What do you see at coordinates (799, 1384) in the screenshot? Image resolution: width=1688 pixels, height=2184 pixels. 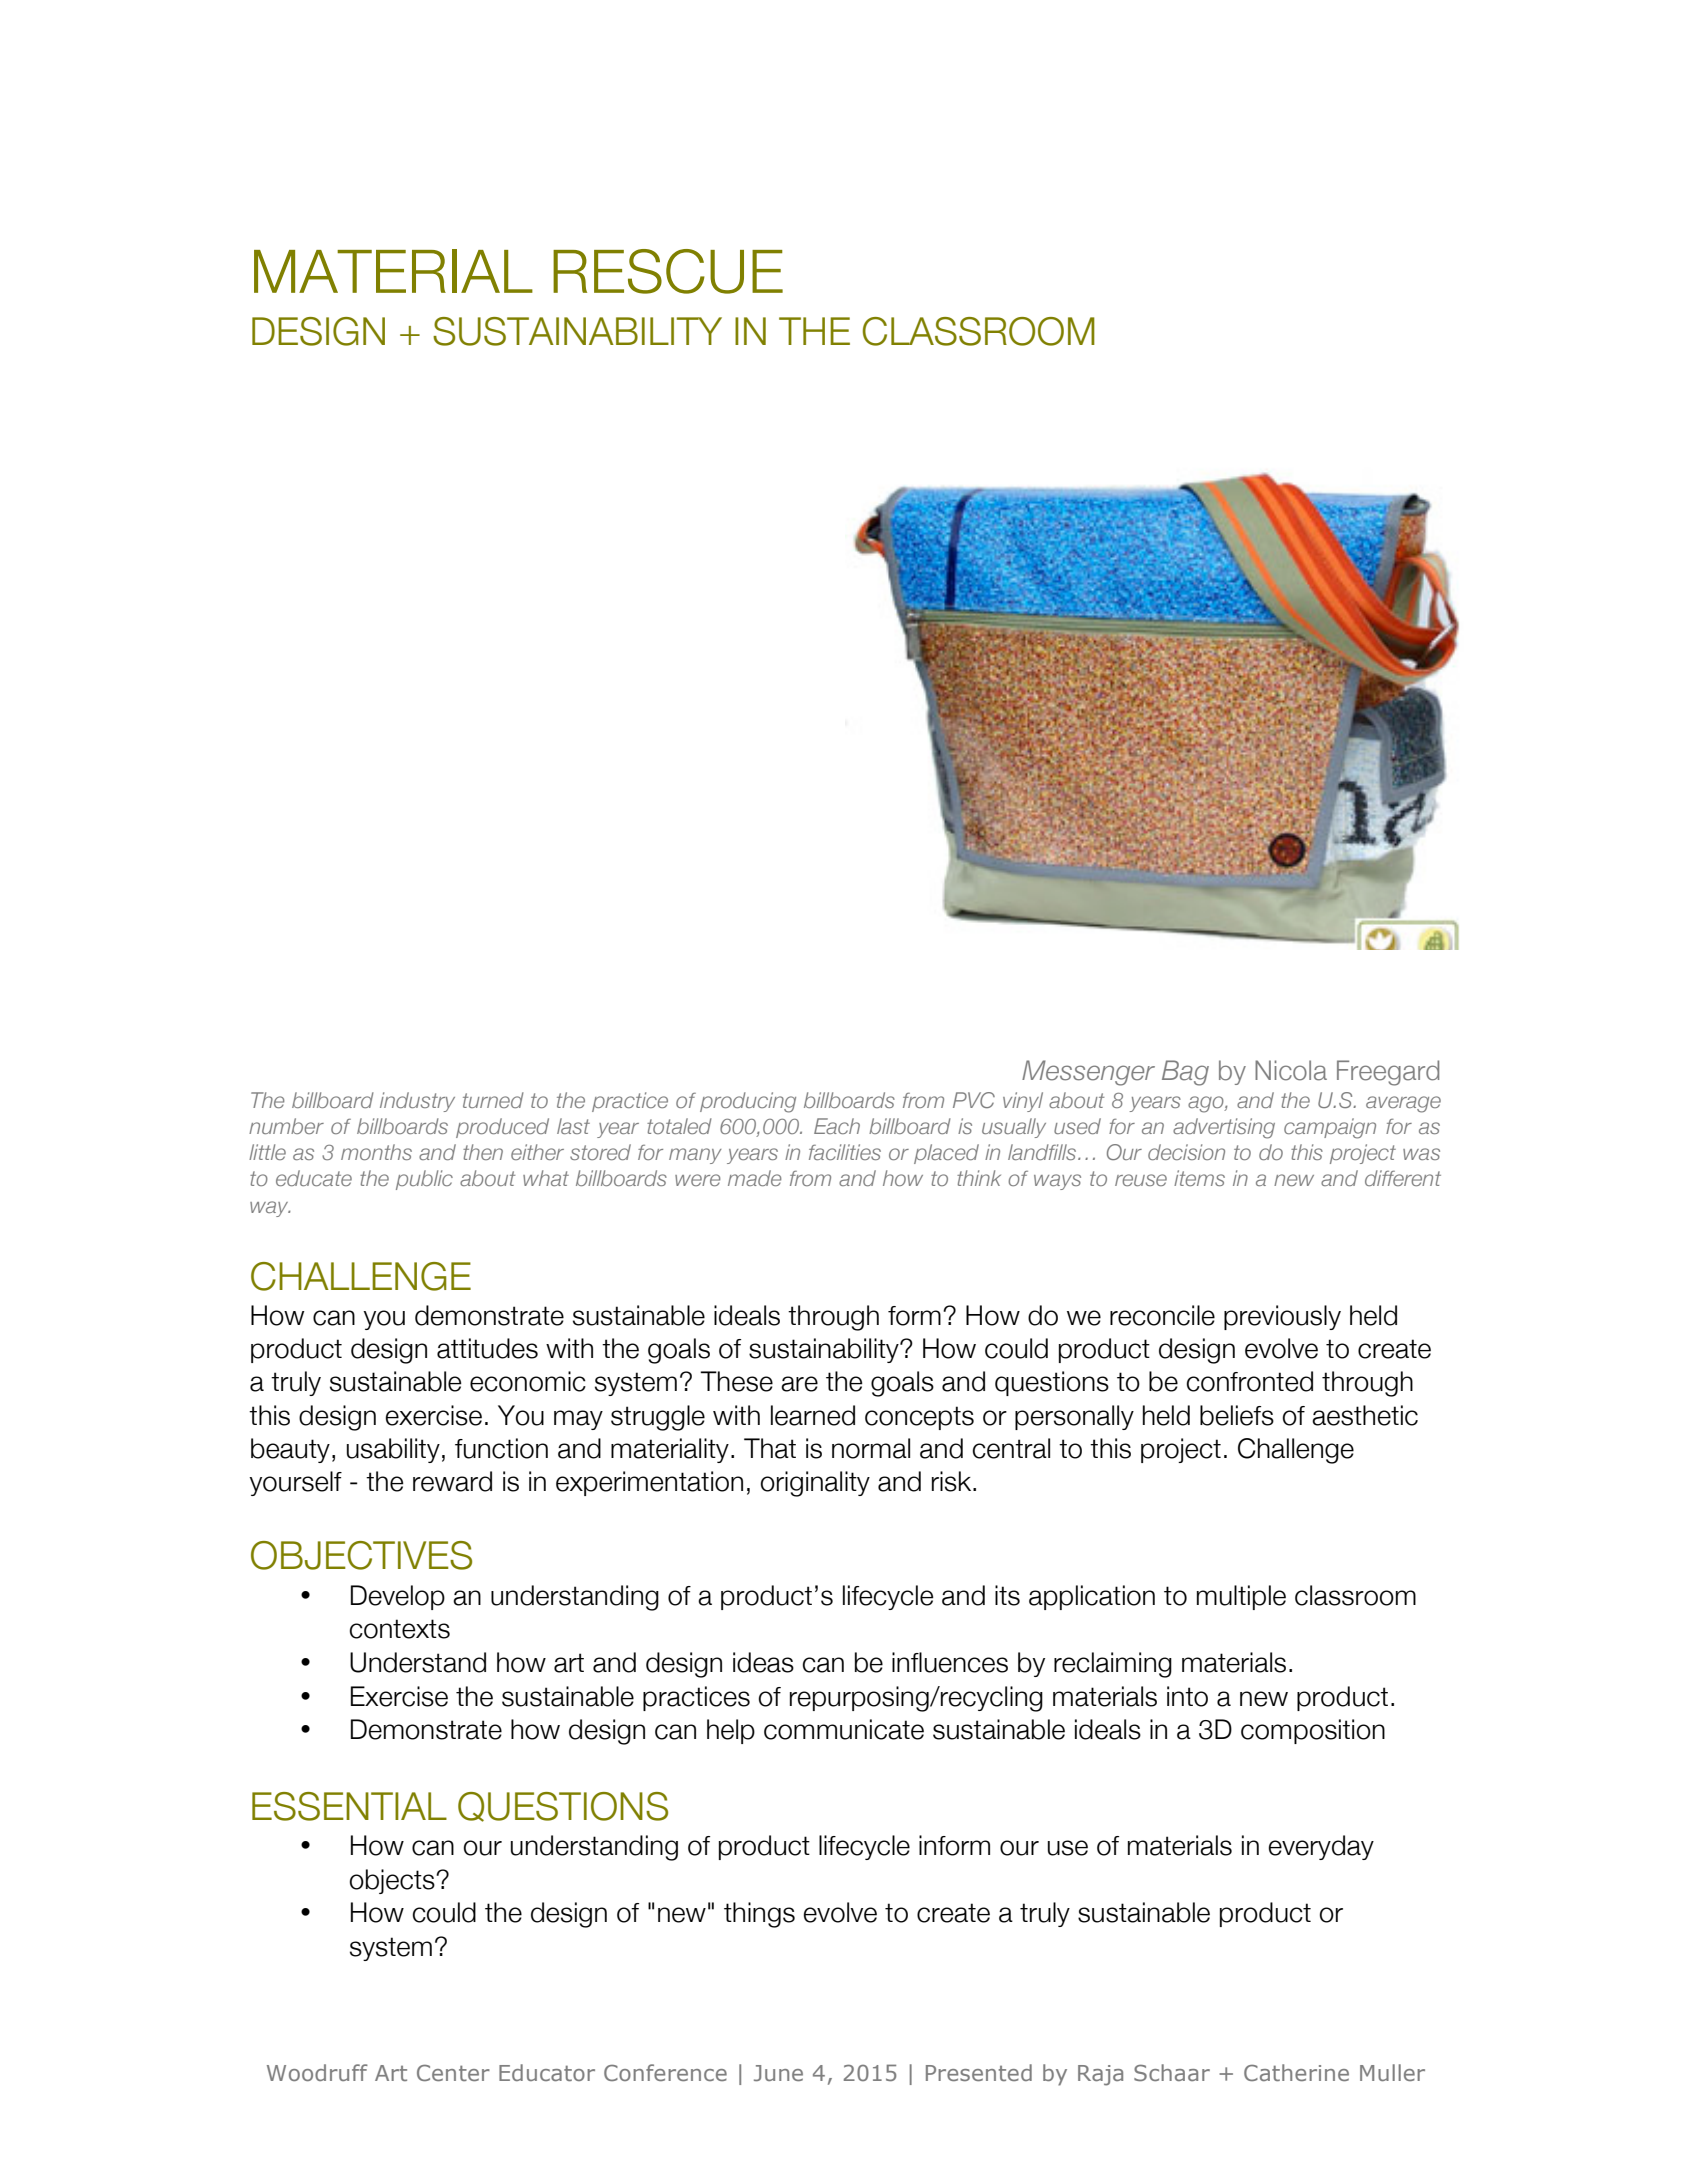 I see `are` at bounding box center [799, 1384].
